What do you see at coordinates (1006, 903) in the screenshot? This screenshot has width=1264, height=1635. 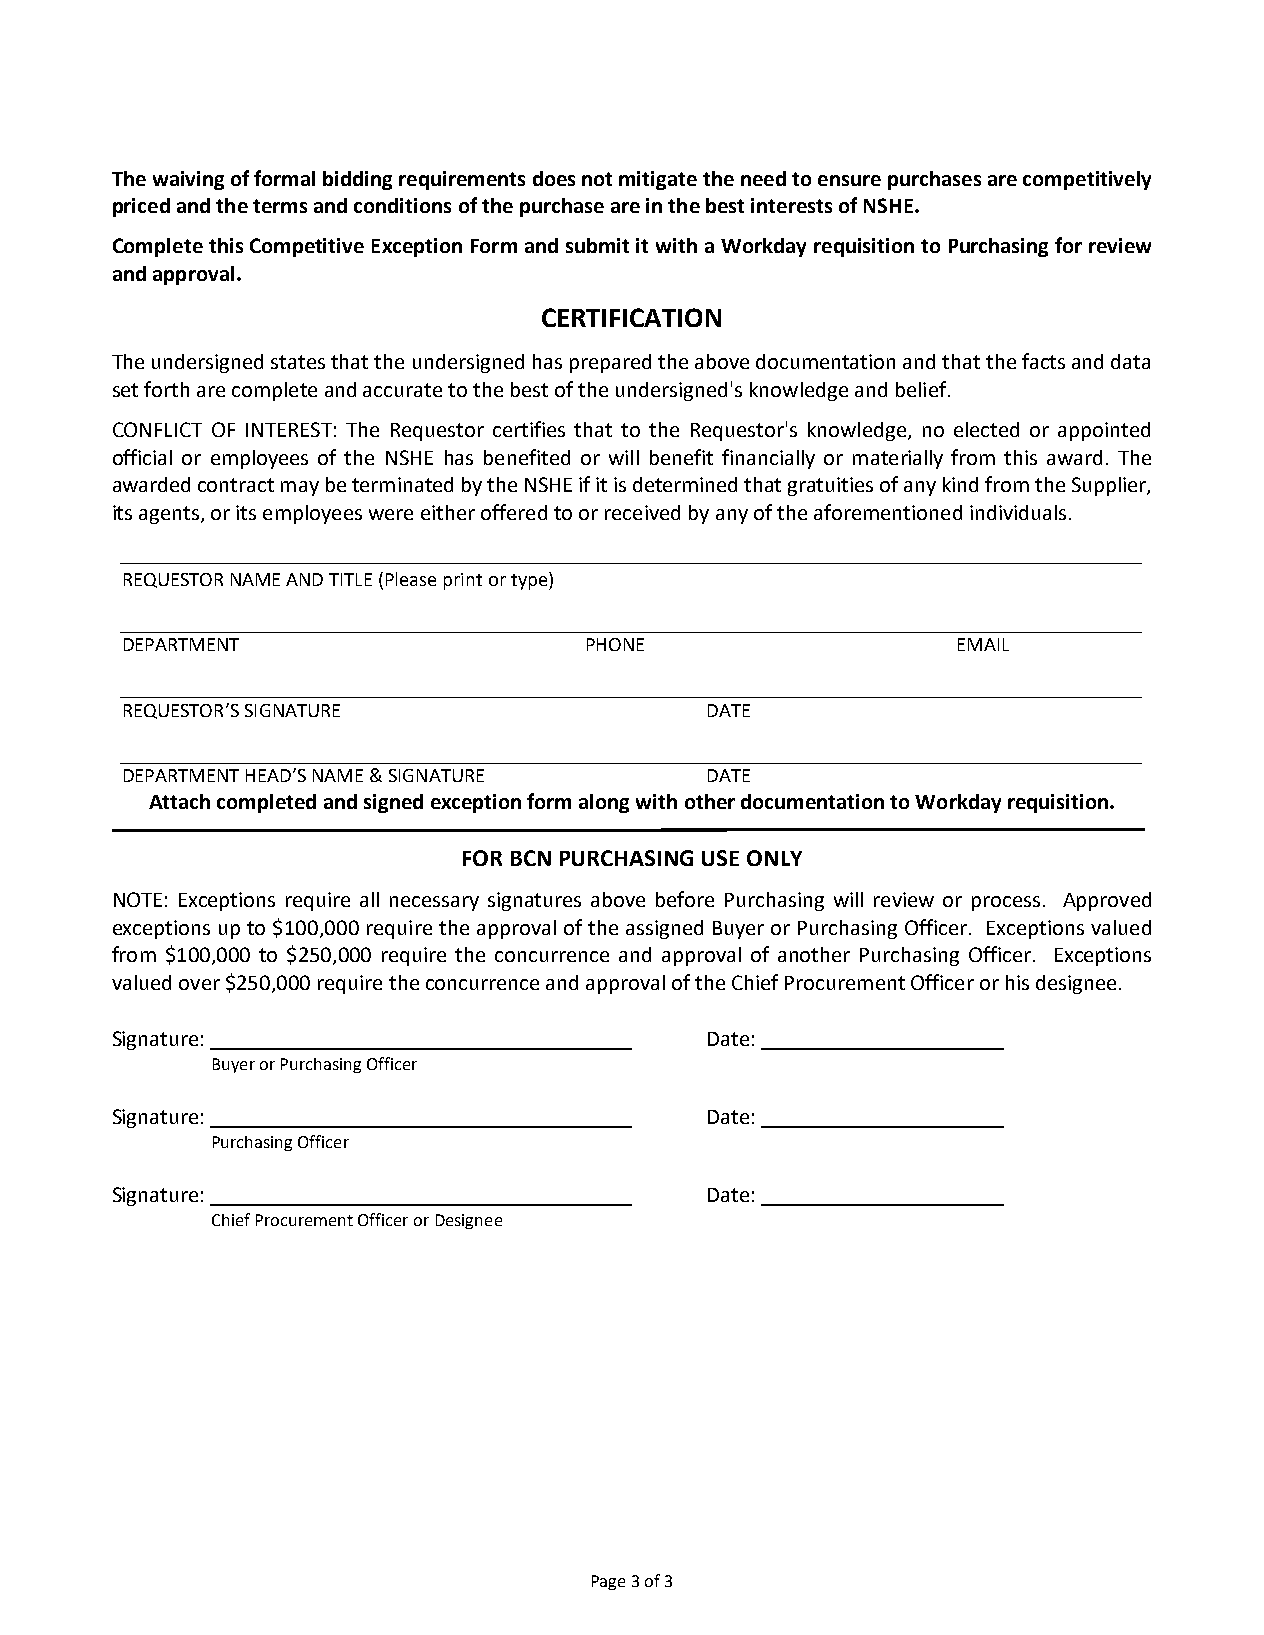 I see `process` at bounding box center [1006, 903].
